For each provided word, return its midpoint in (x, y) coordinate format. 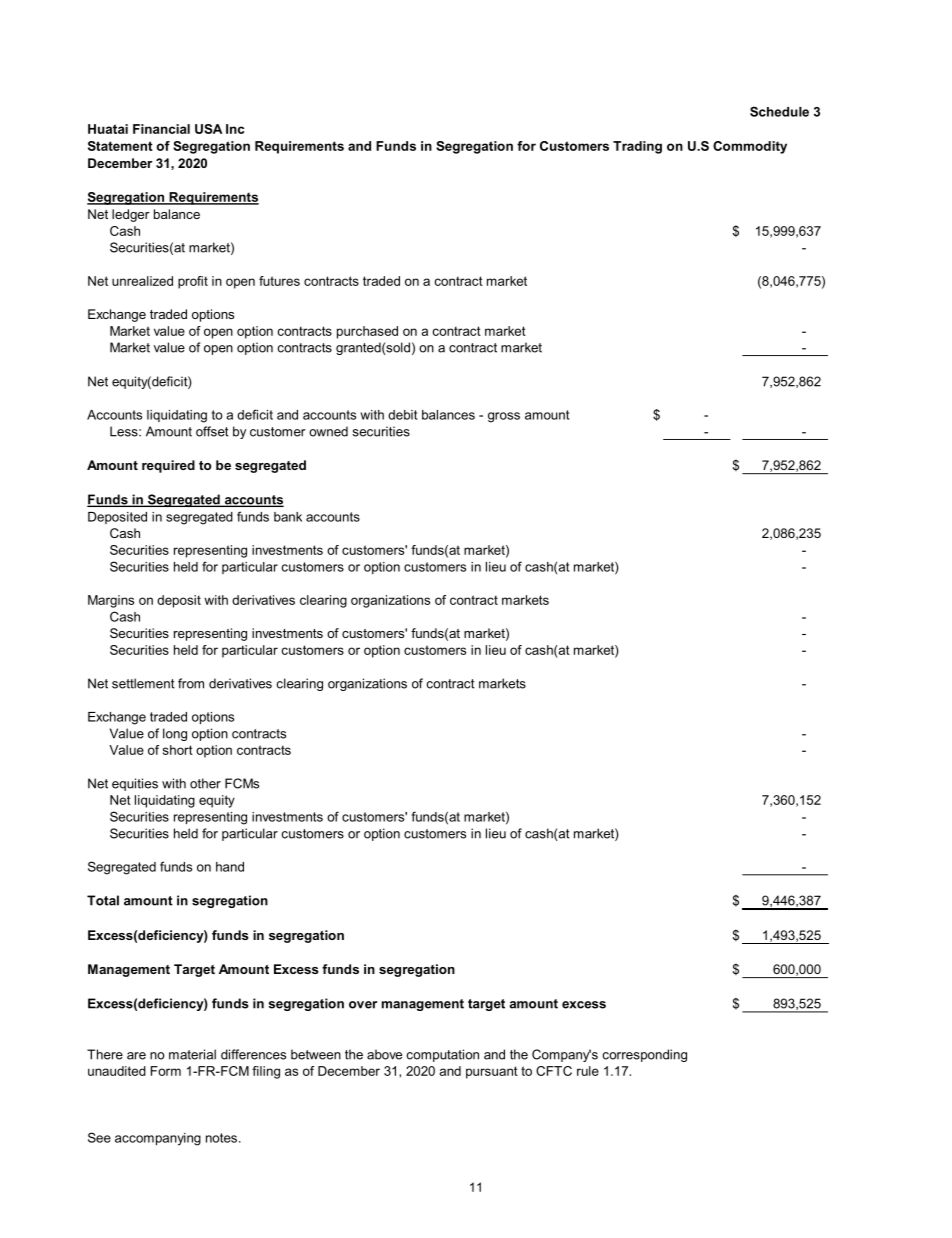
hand (230, 867)
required (168, 466)
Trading (637, 147)
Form (166, 1071)
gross (504, 417)
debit (402, 415)
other (205, 783)
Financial (161, 129)
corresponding (645, 1055)
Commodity (750, 147)
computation (443, 1055)
